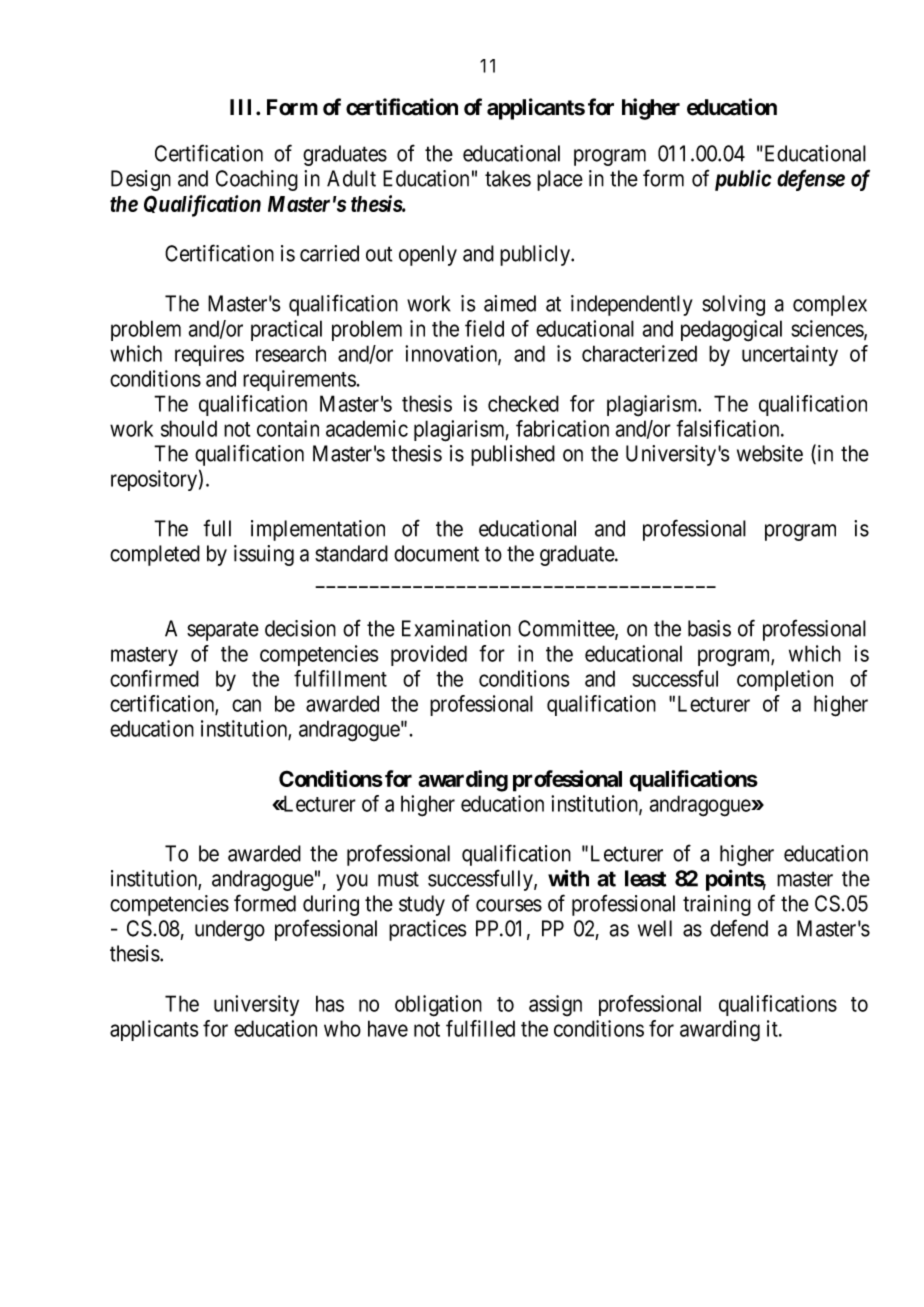 The image size is (924, 1307). Describe the element at coordinates (436, 553) in the screenshot. I see `document` at that location.
